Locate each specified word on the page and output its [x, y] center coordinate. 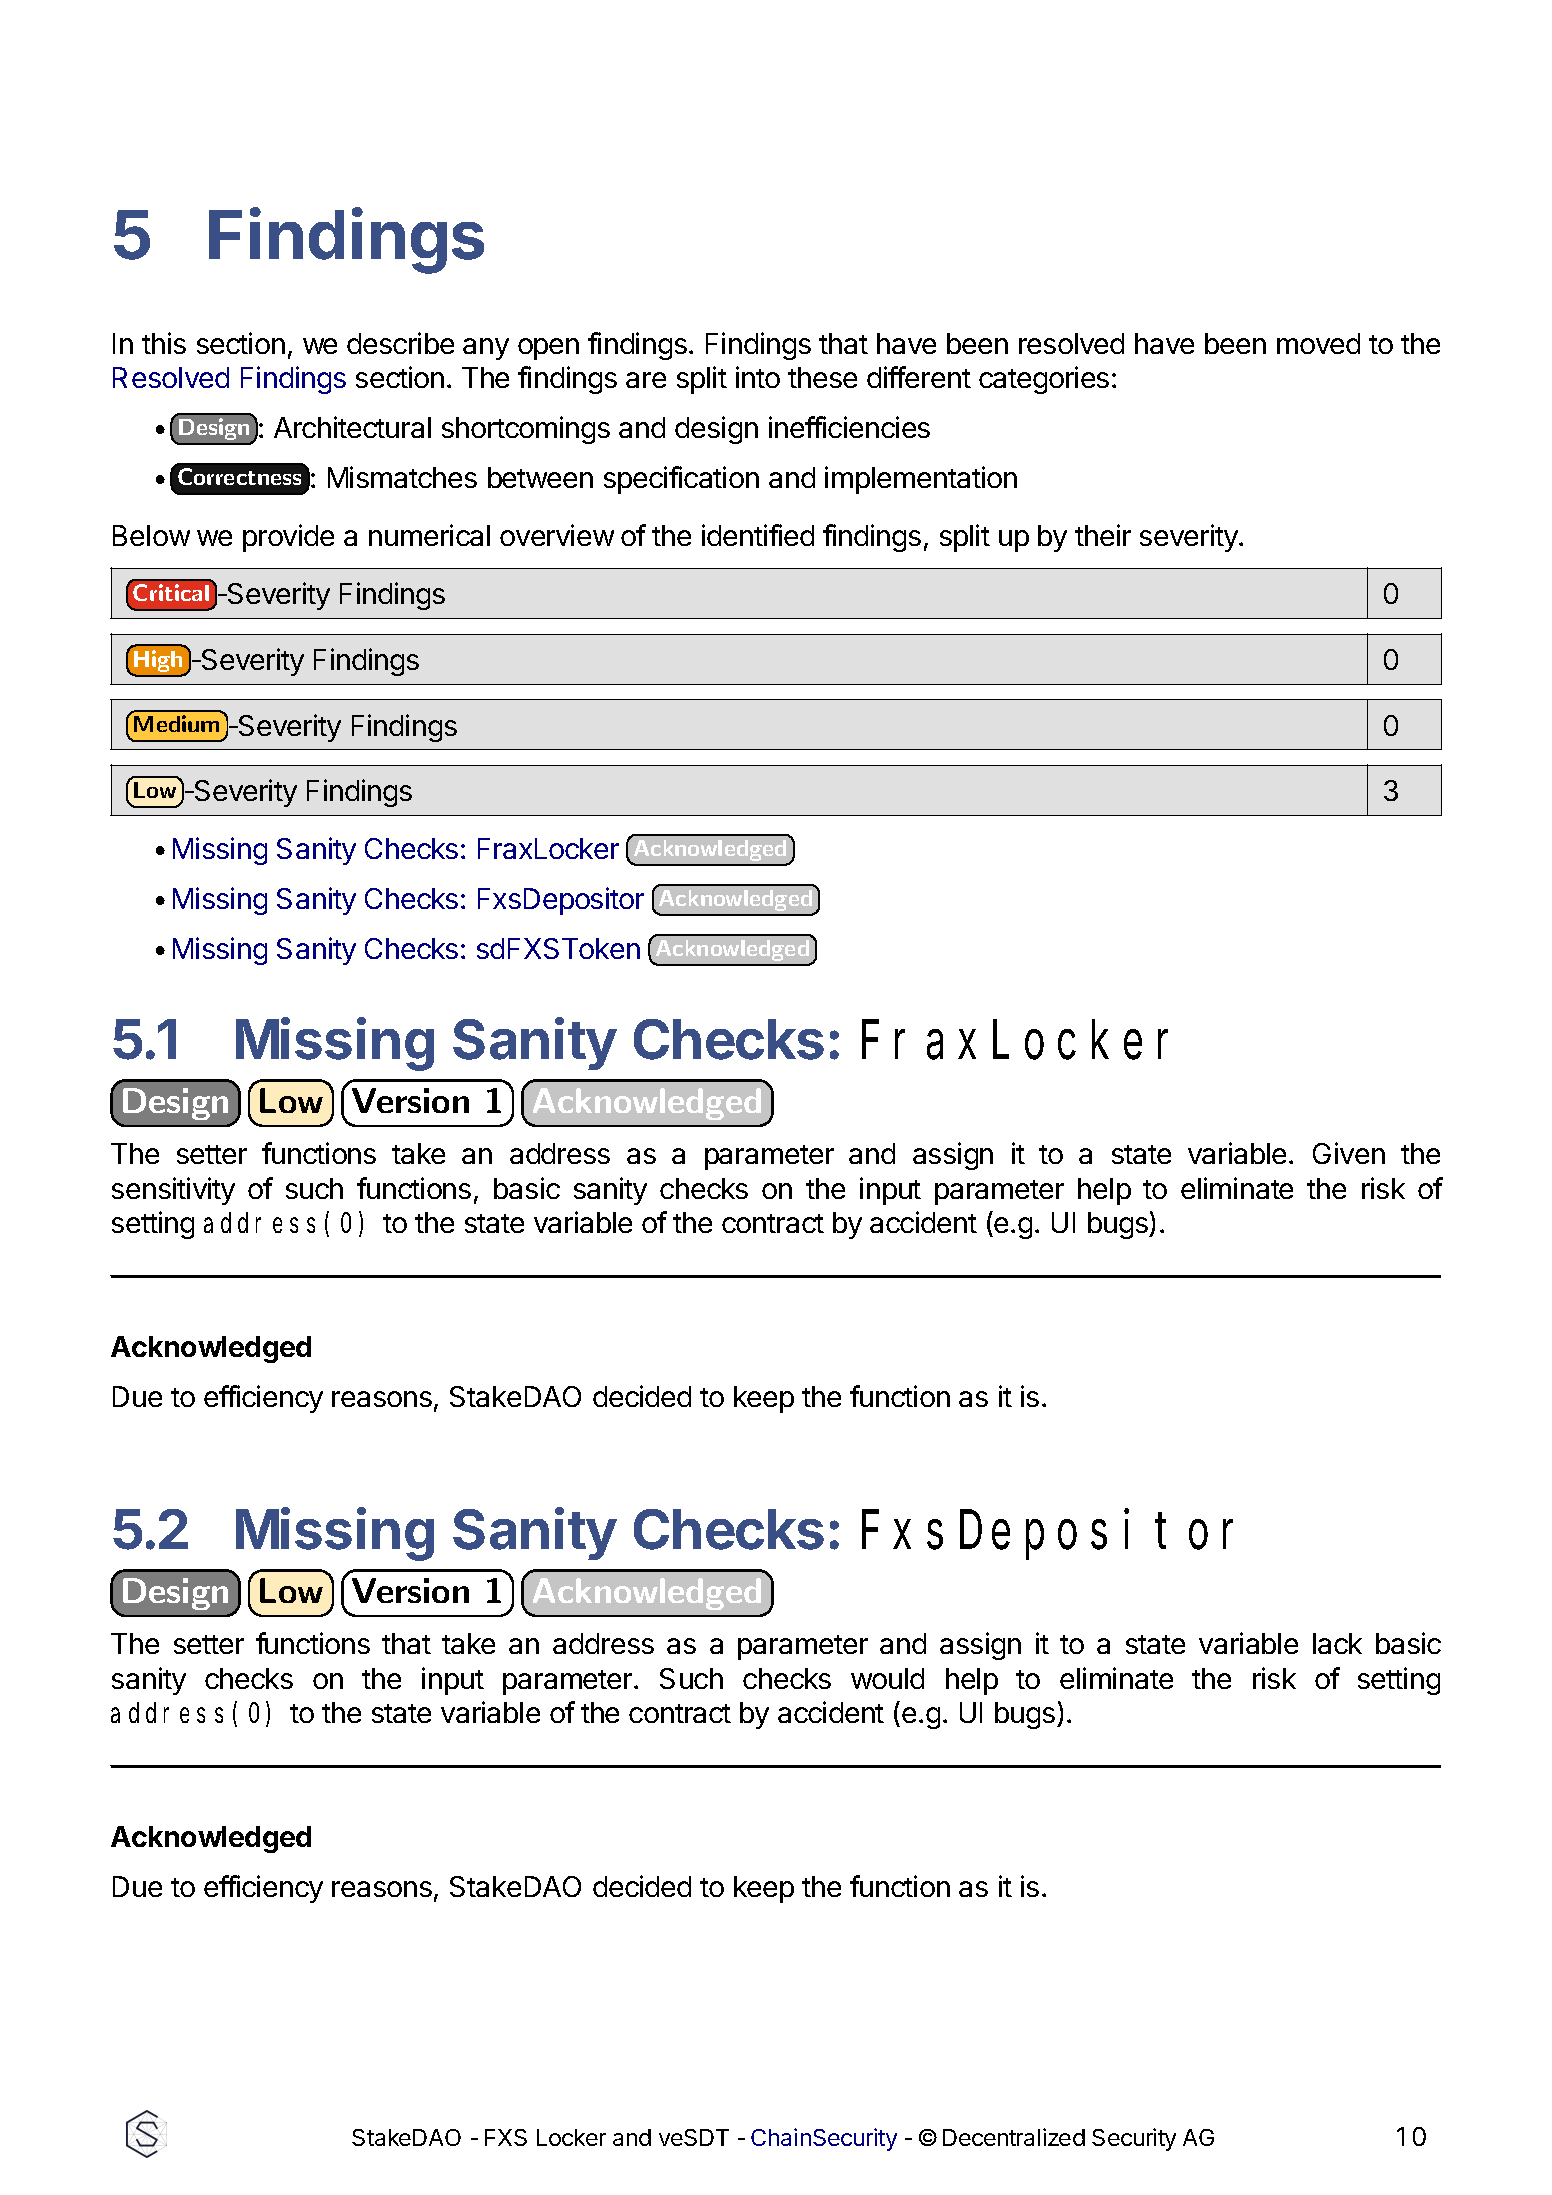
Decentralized [1014, 2137]
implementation [921, 480]
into [758, 377]
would [887, 1678]
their [1103, 535]
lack [1337, 1643]
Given [1349, 1153]
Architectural [352, 427]
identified [758, 535]
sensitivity [173, 1191]
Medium [176, 723]
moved [1318, 343]
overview [557, 535]
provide [288, 538]
